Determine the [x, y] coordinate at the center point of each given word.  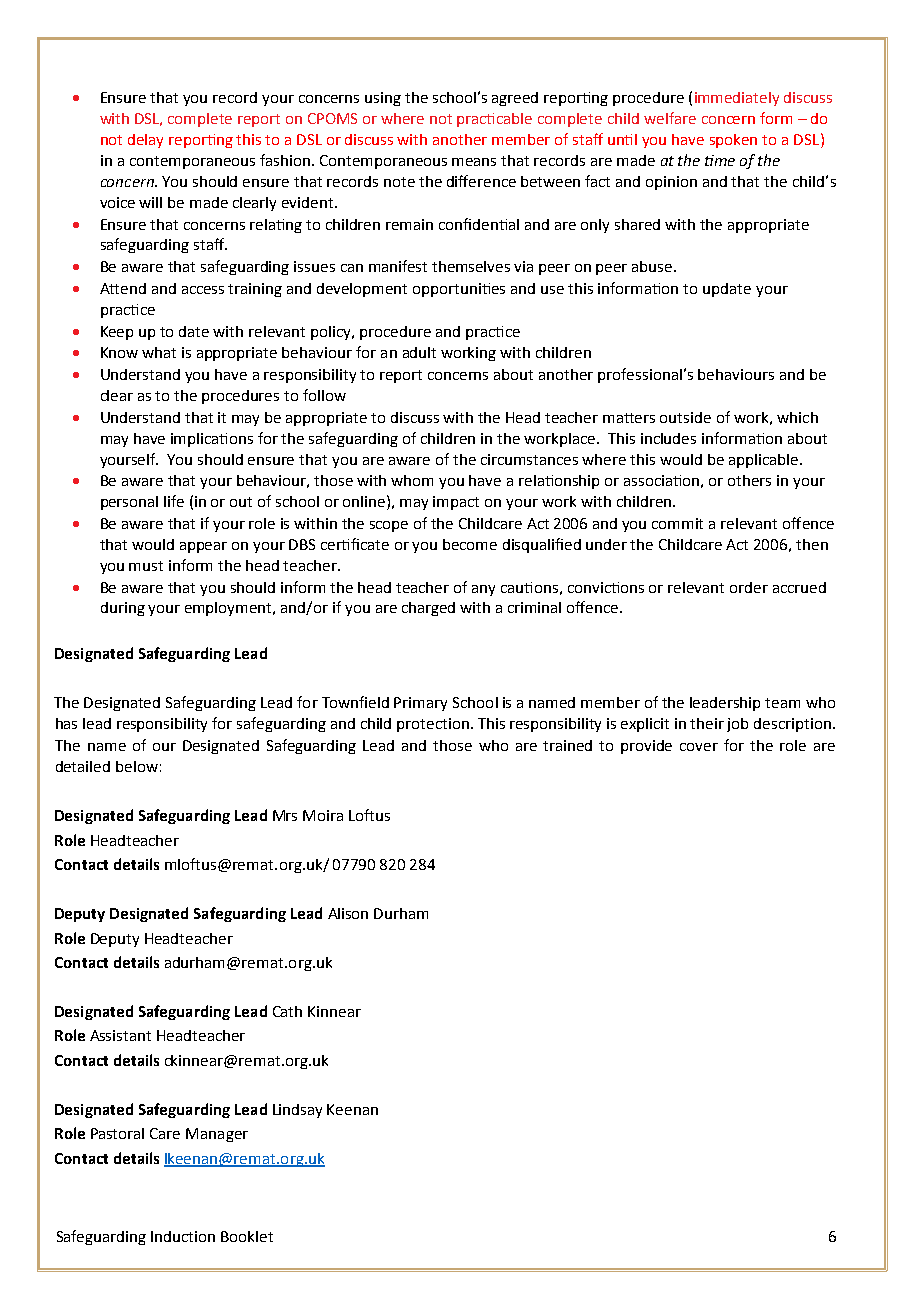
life [174, 501]
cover [699, 747]
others [749, 480]
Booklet [247, 1236]
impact [456, 503]
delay [145, 141]
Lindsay [297, 1111]
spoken [733, 141]
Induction [183, 1236]
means [474, 162]
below [137, 766]
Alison [348, 913]
